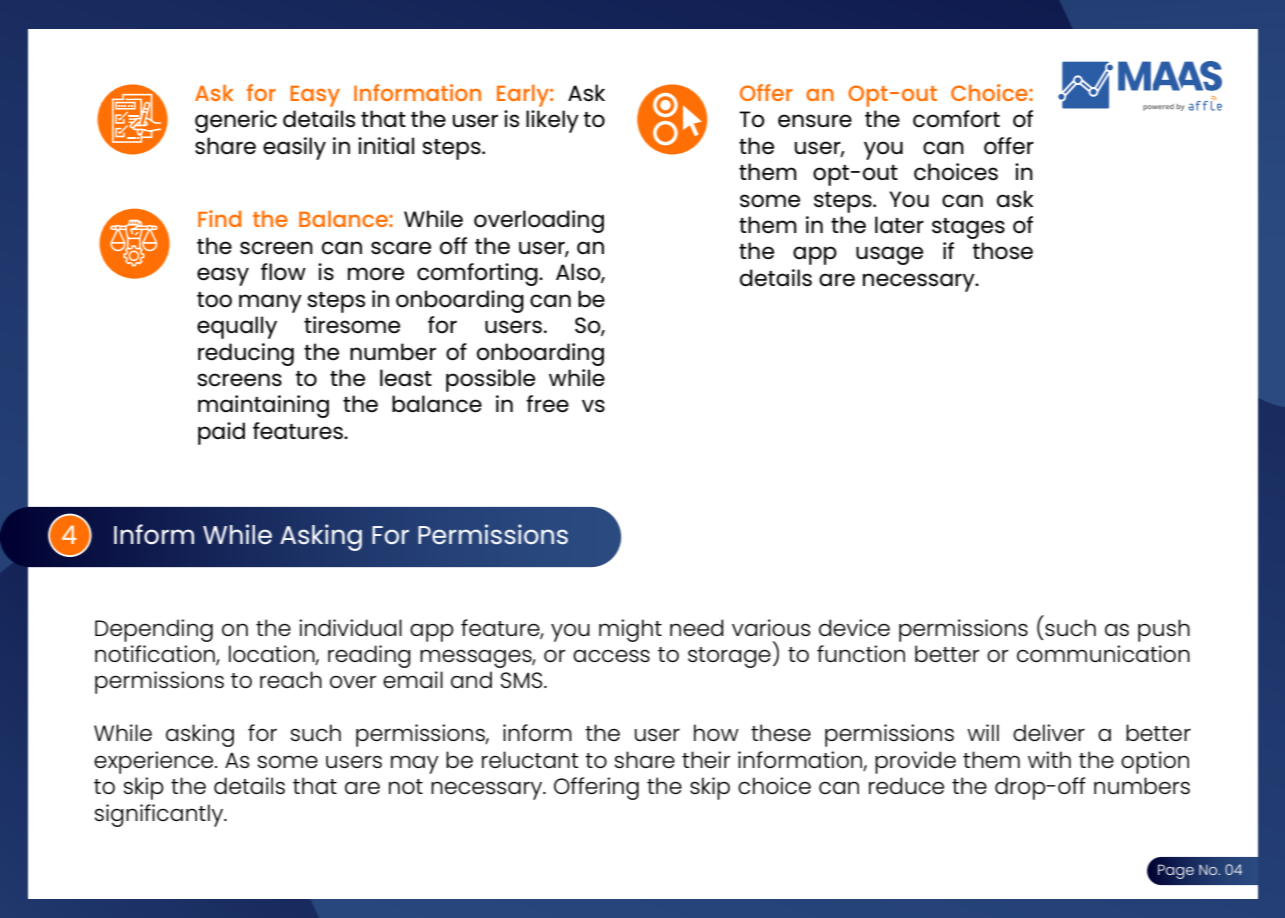  Describe the element at coordinates (490, 380) in the document. I see `possible` at that location.
